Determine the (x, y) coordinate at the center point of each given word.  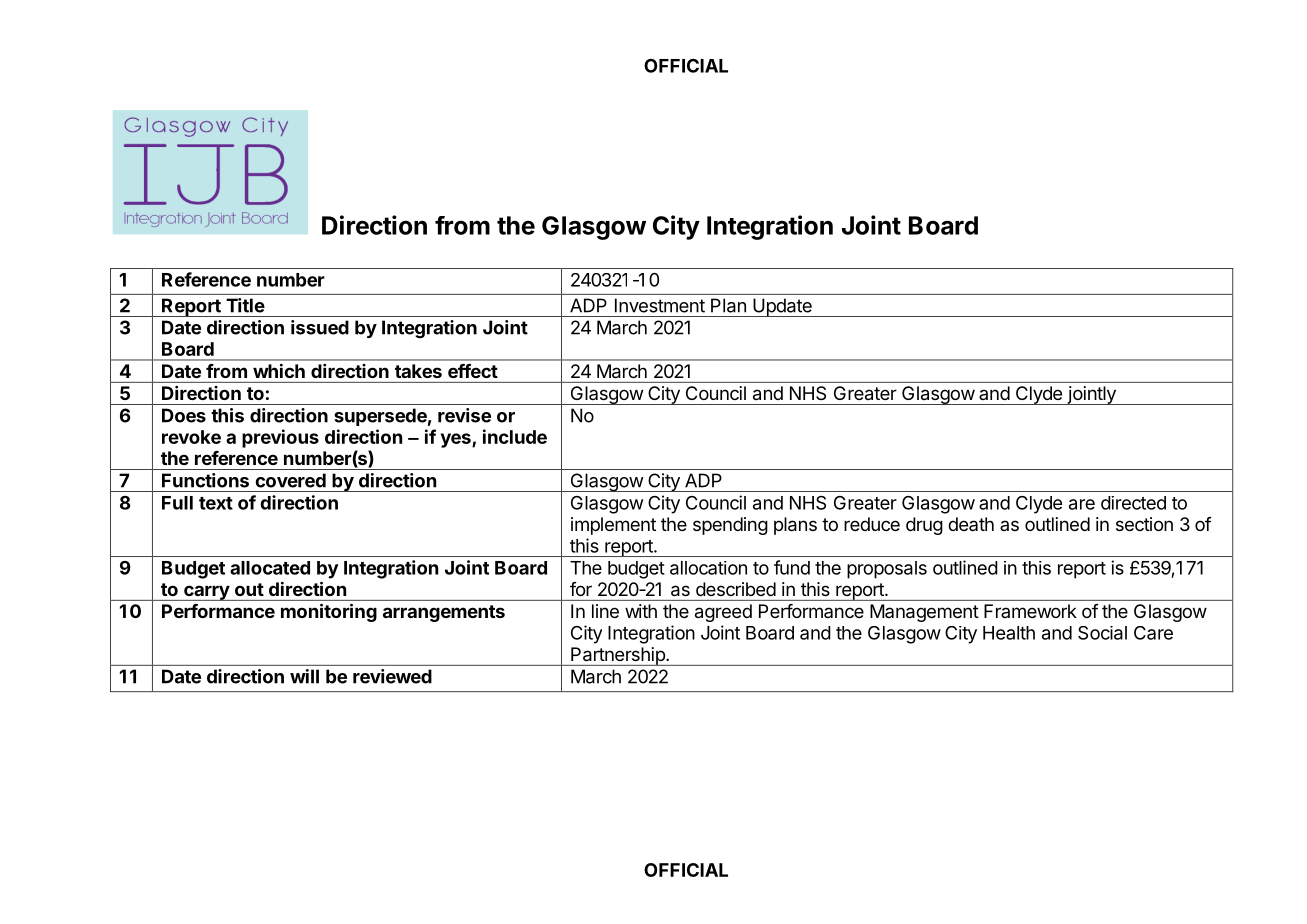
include (515, 436)
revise (464, 415)
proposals (887, 570)
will (304, 676)
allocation (708, 568)
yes (457, 440)
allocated (270, 568)
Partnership (618, 656)
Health (1009, 633)
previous (280, 438)
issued (320, 327)
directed (1133, 503)
